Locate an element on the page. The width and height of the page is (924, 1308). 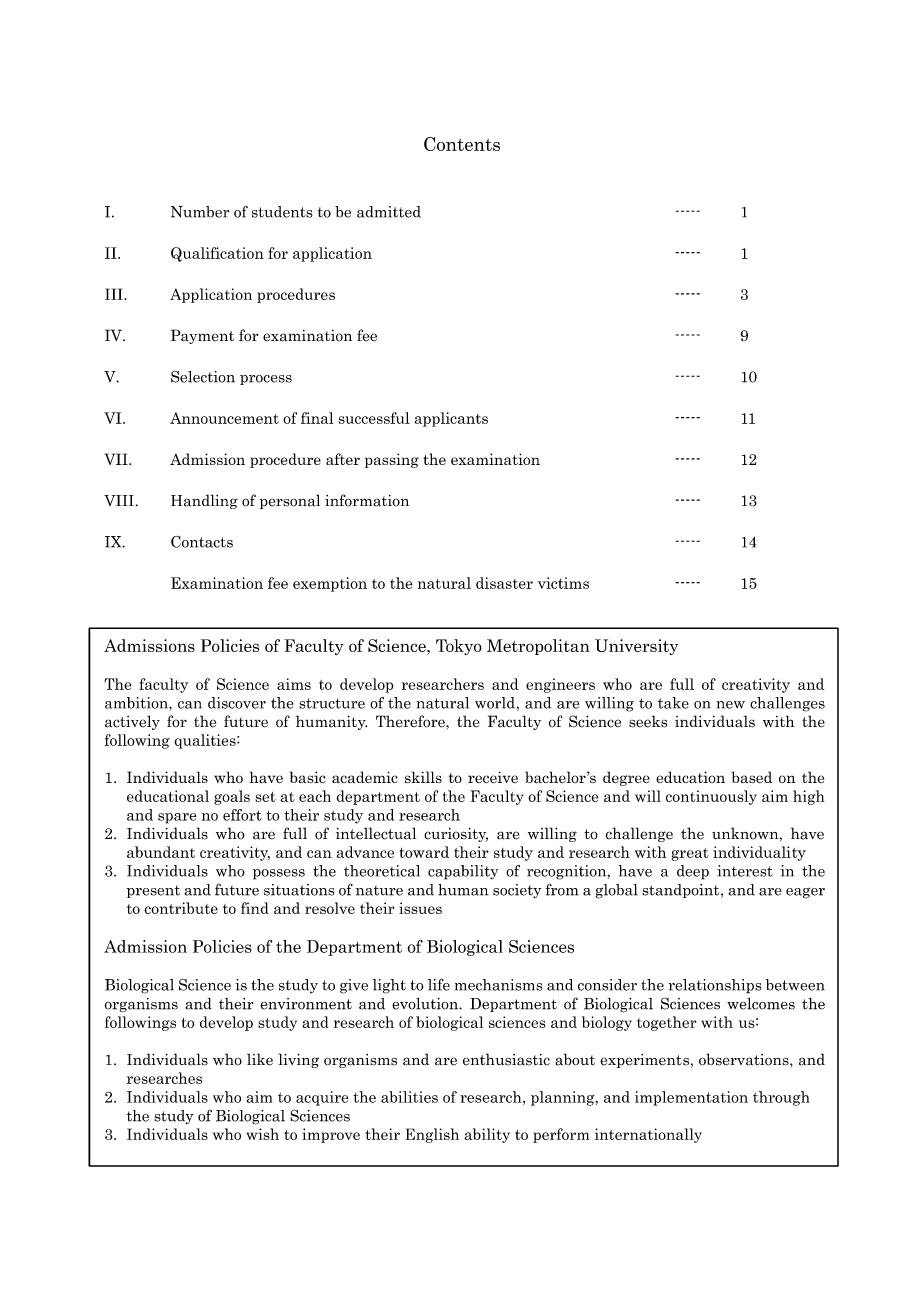
wish is located at coordinates (262, 1134).
